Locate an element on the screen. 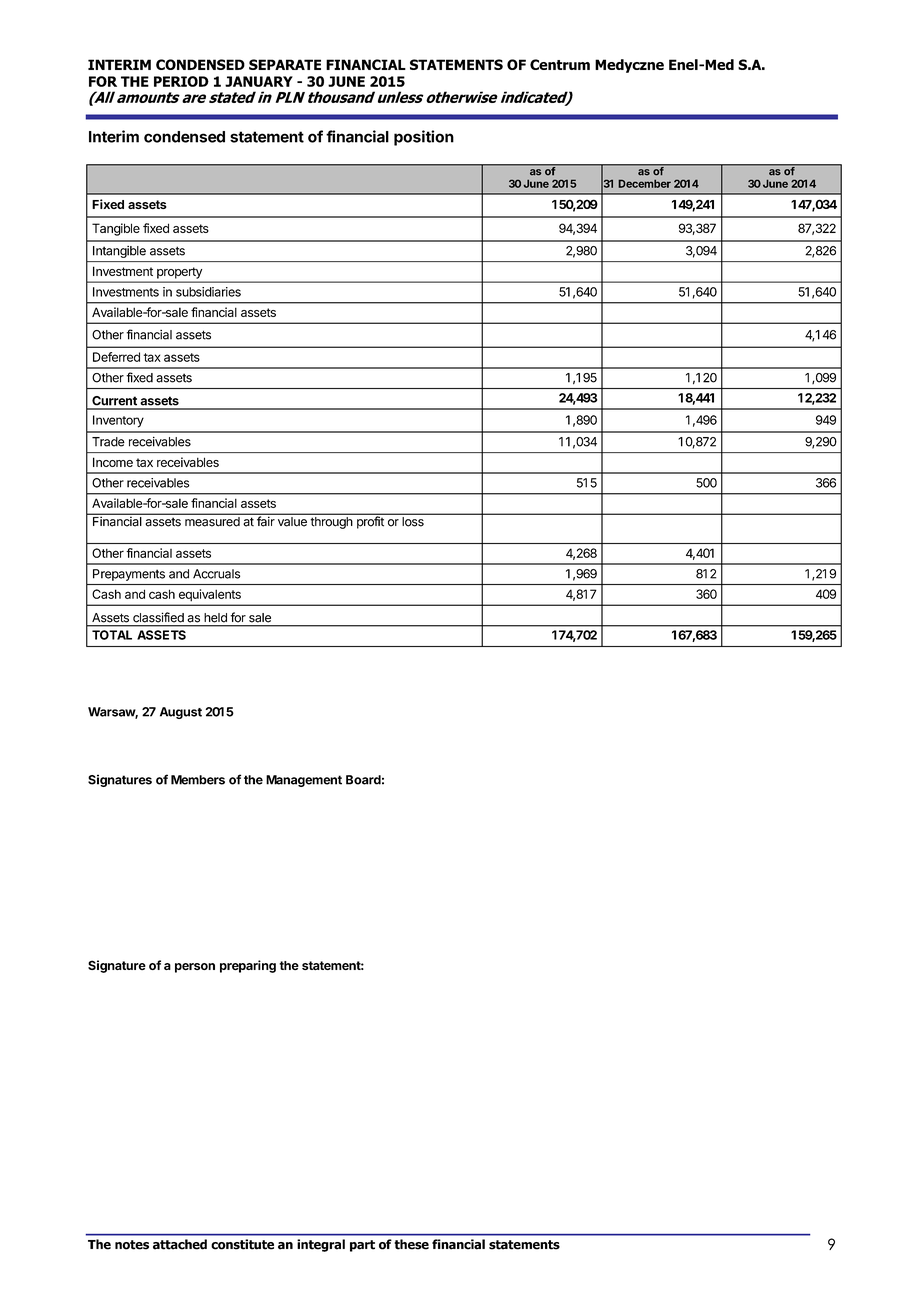  loss is located at coordinates (413, 521).
